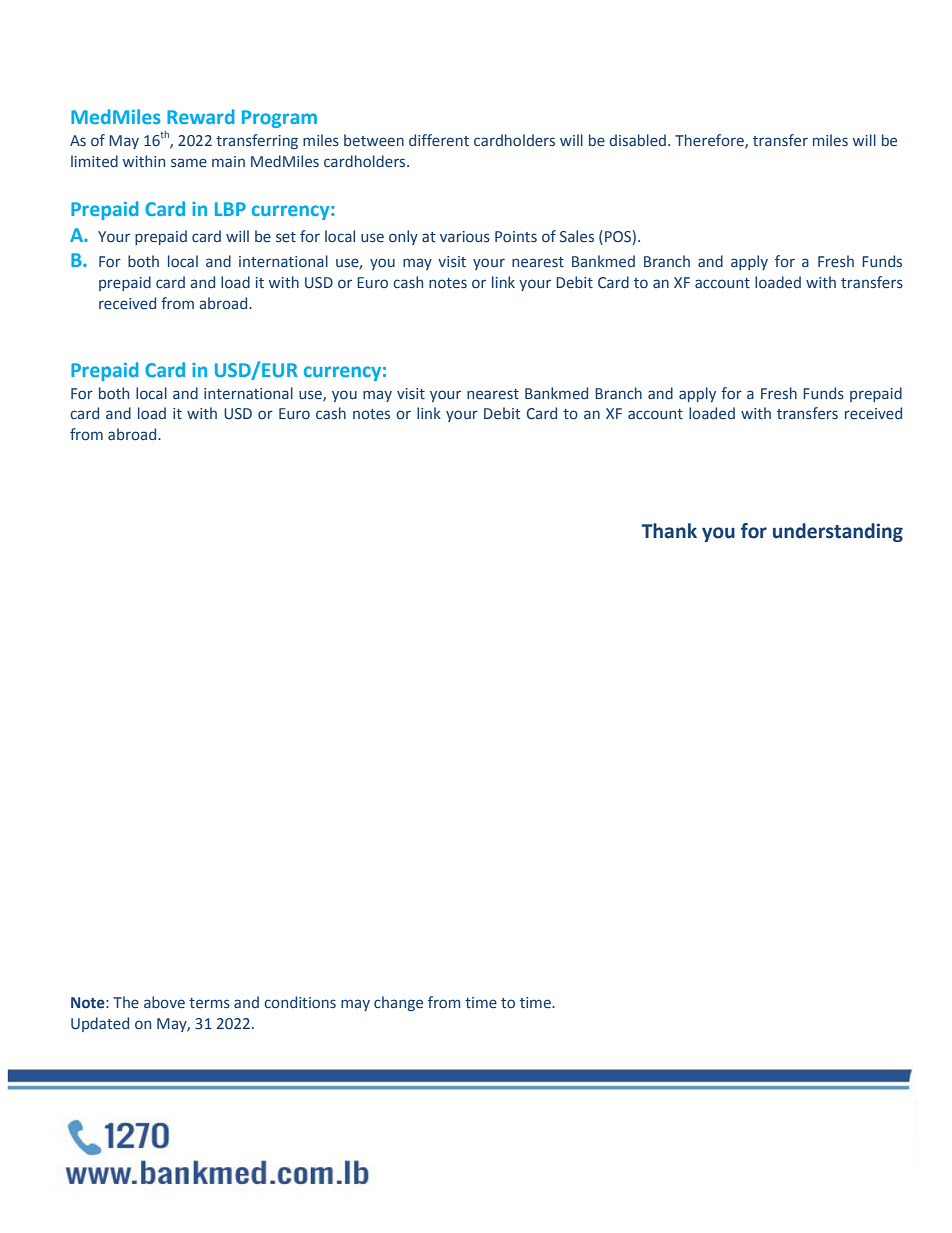 This page has height=1233, width=952. Describe the element at coordinates (838, 532) in the page. I see `understanding` at that location.
